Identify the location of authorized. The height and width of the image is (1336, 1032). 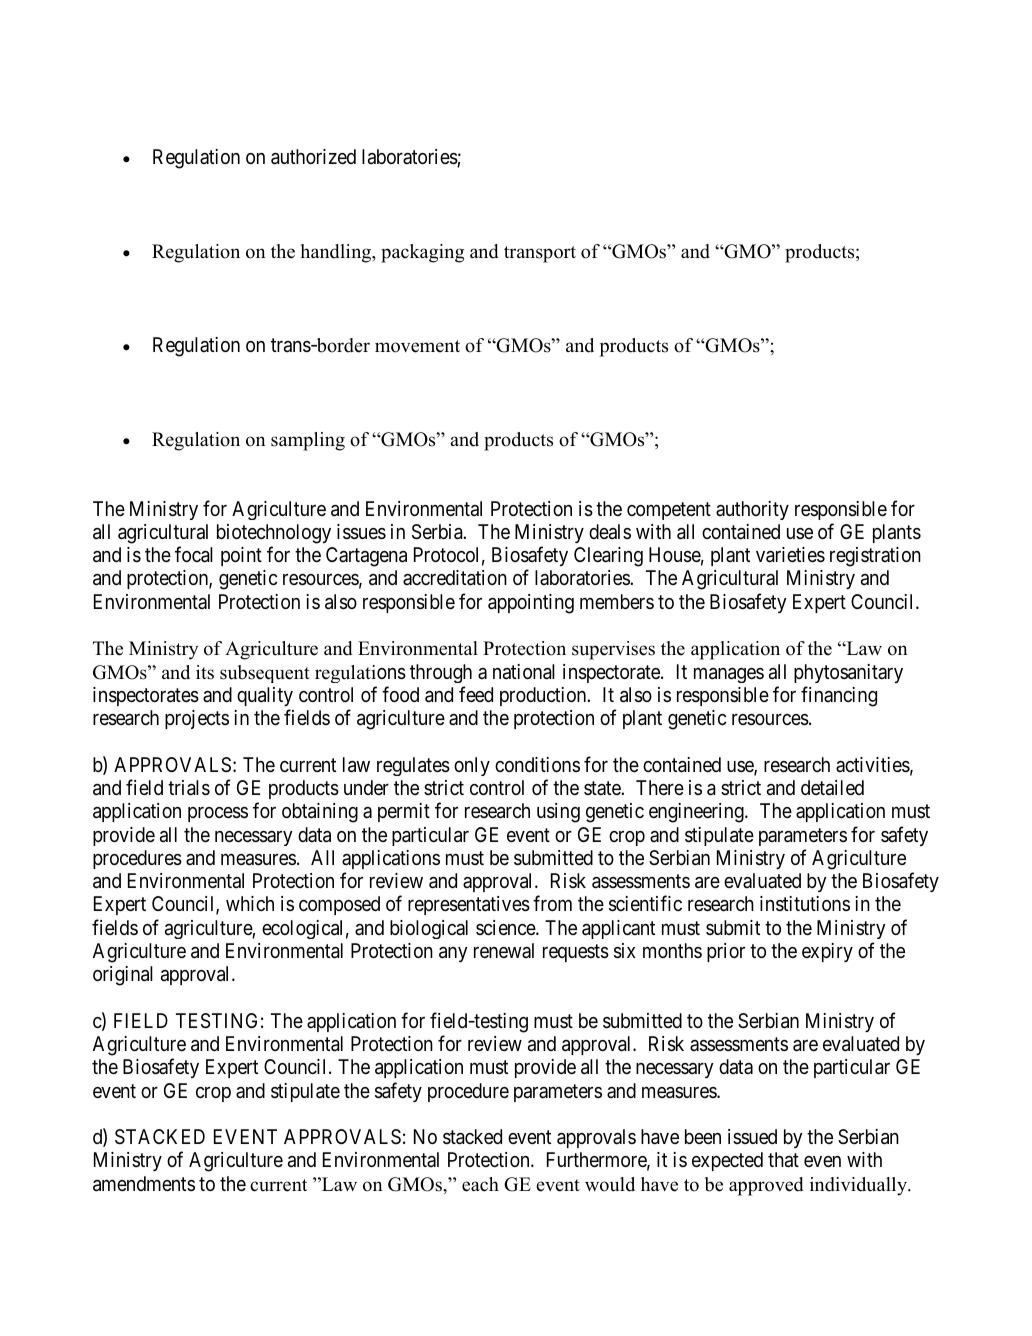
(313, 157).
